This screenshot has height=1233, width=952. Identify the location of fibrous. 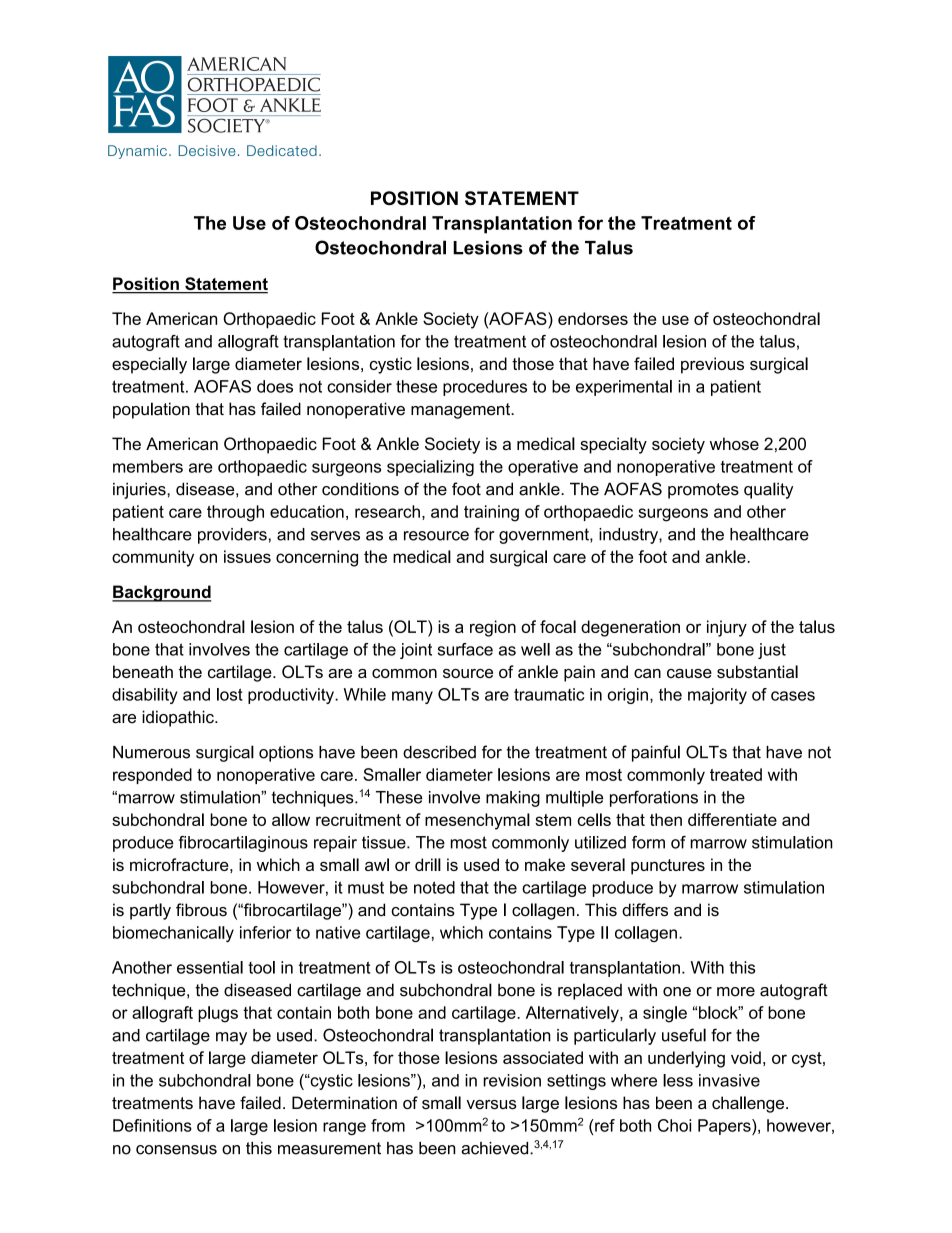
(201, 910).
